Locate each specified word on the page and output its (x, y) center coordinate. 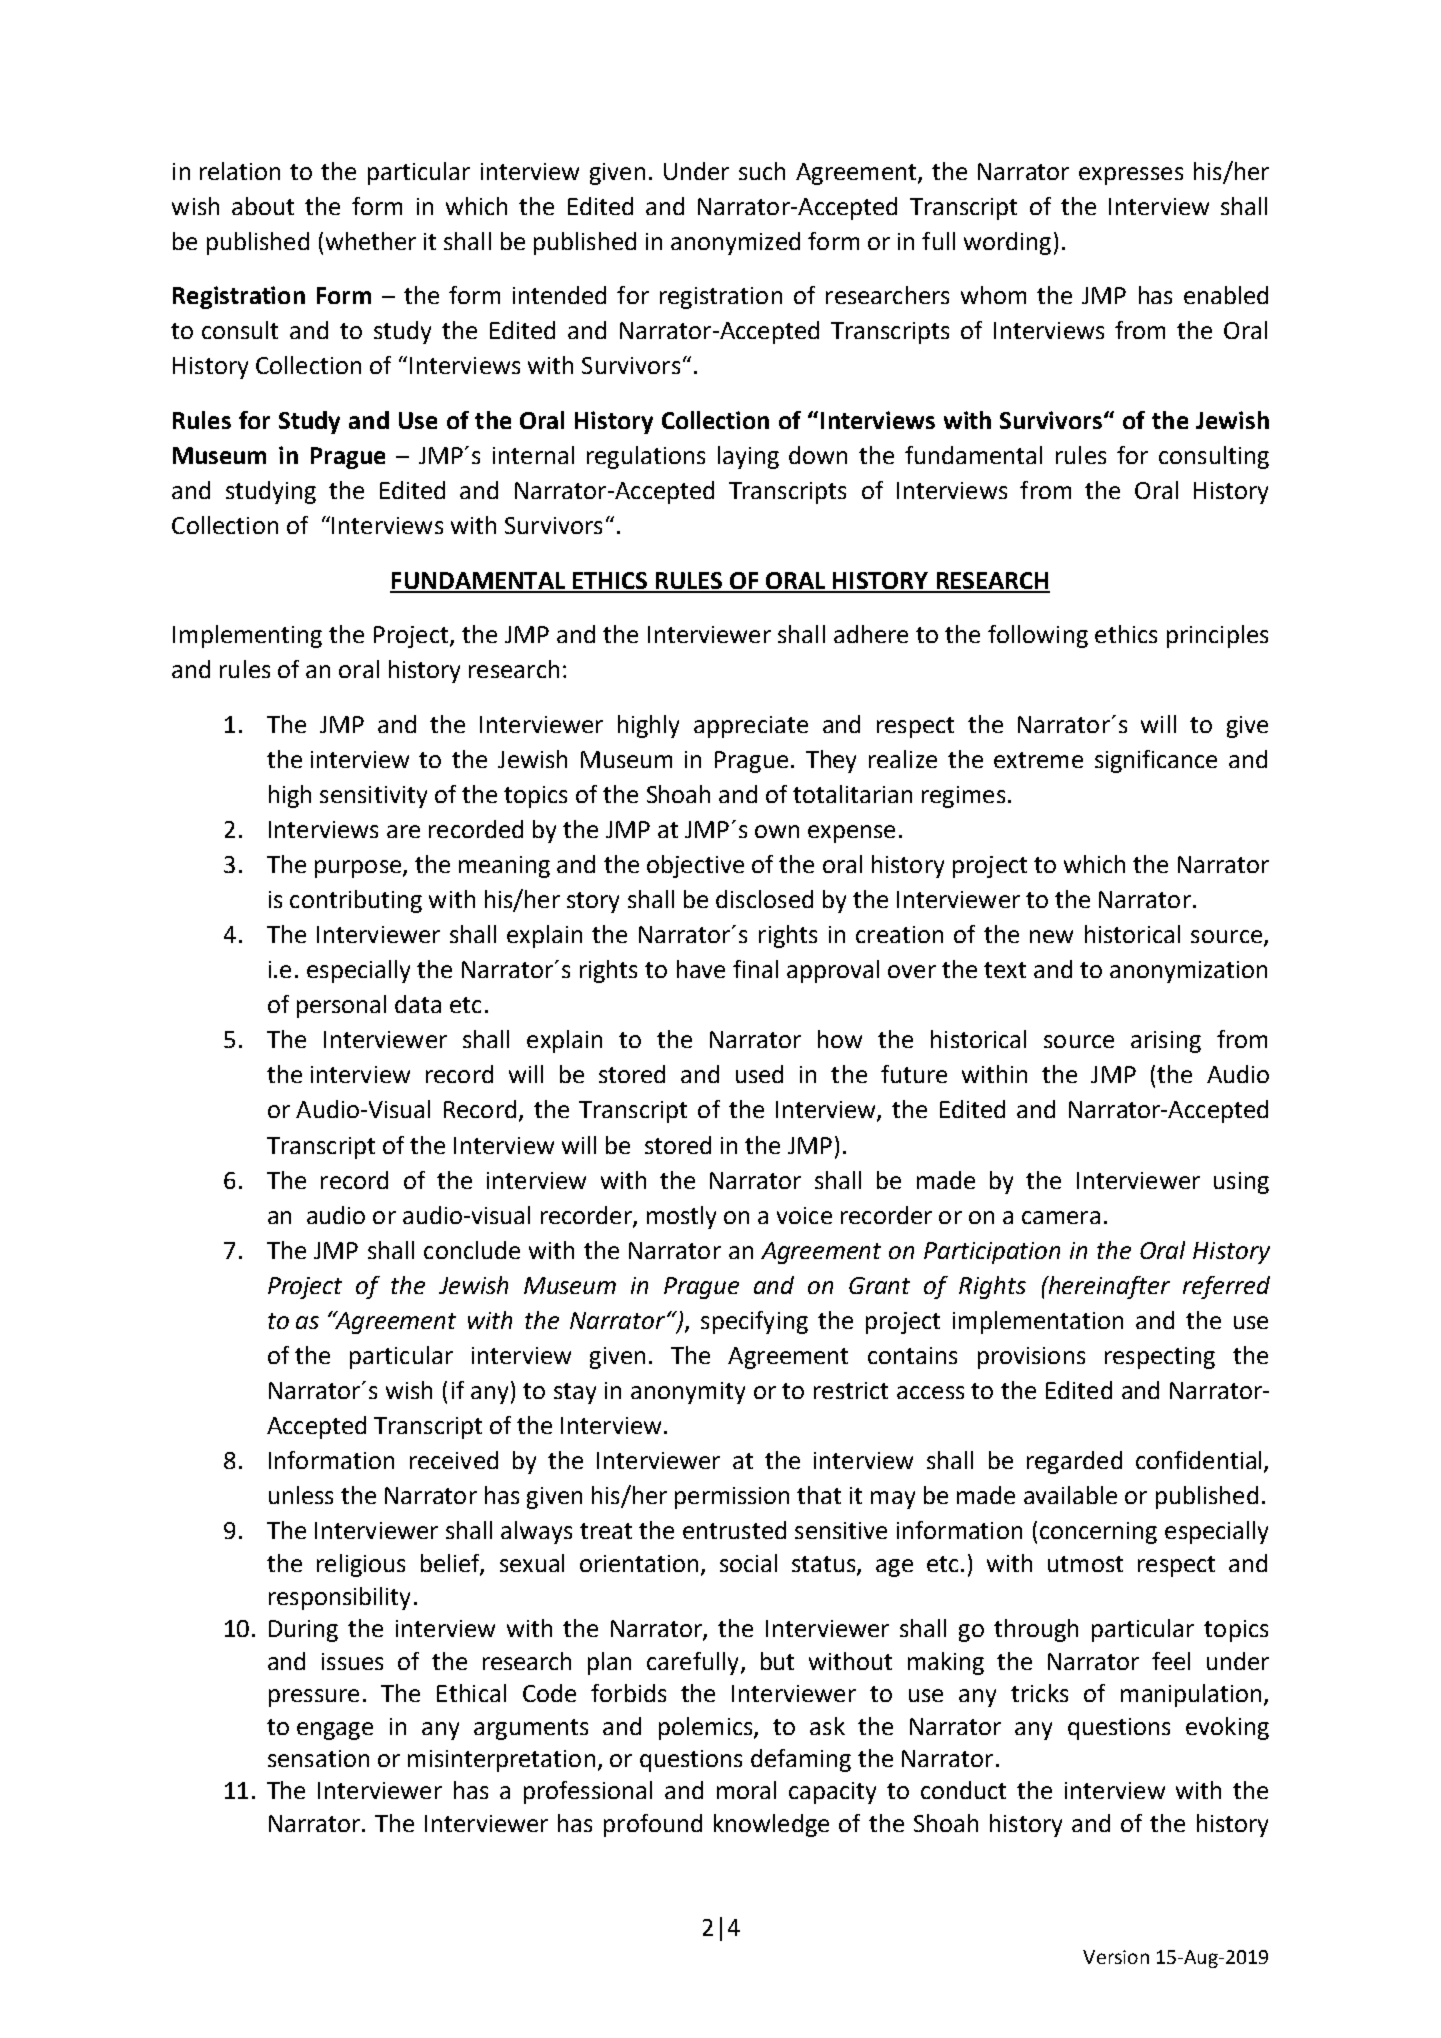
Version (1116, 1957)
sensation (318, 1758)
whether (371, 241)
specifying (754, 1322)
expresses (1131, 176)
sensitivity (373, 797)
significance (1156, 761)
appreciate (751, 727)
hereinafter (1108, 1287)
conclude (472, 1250)
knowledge (771, 1825)
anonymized (735, 243)
